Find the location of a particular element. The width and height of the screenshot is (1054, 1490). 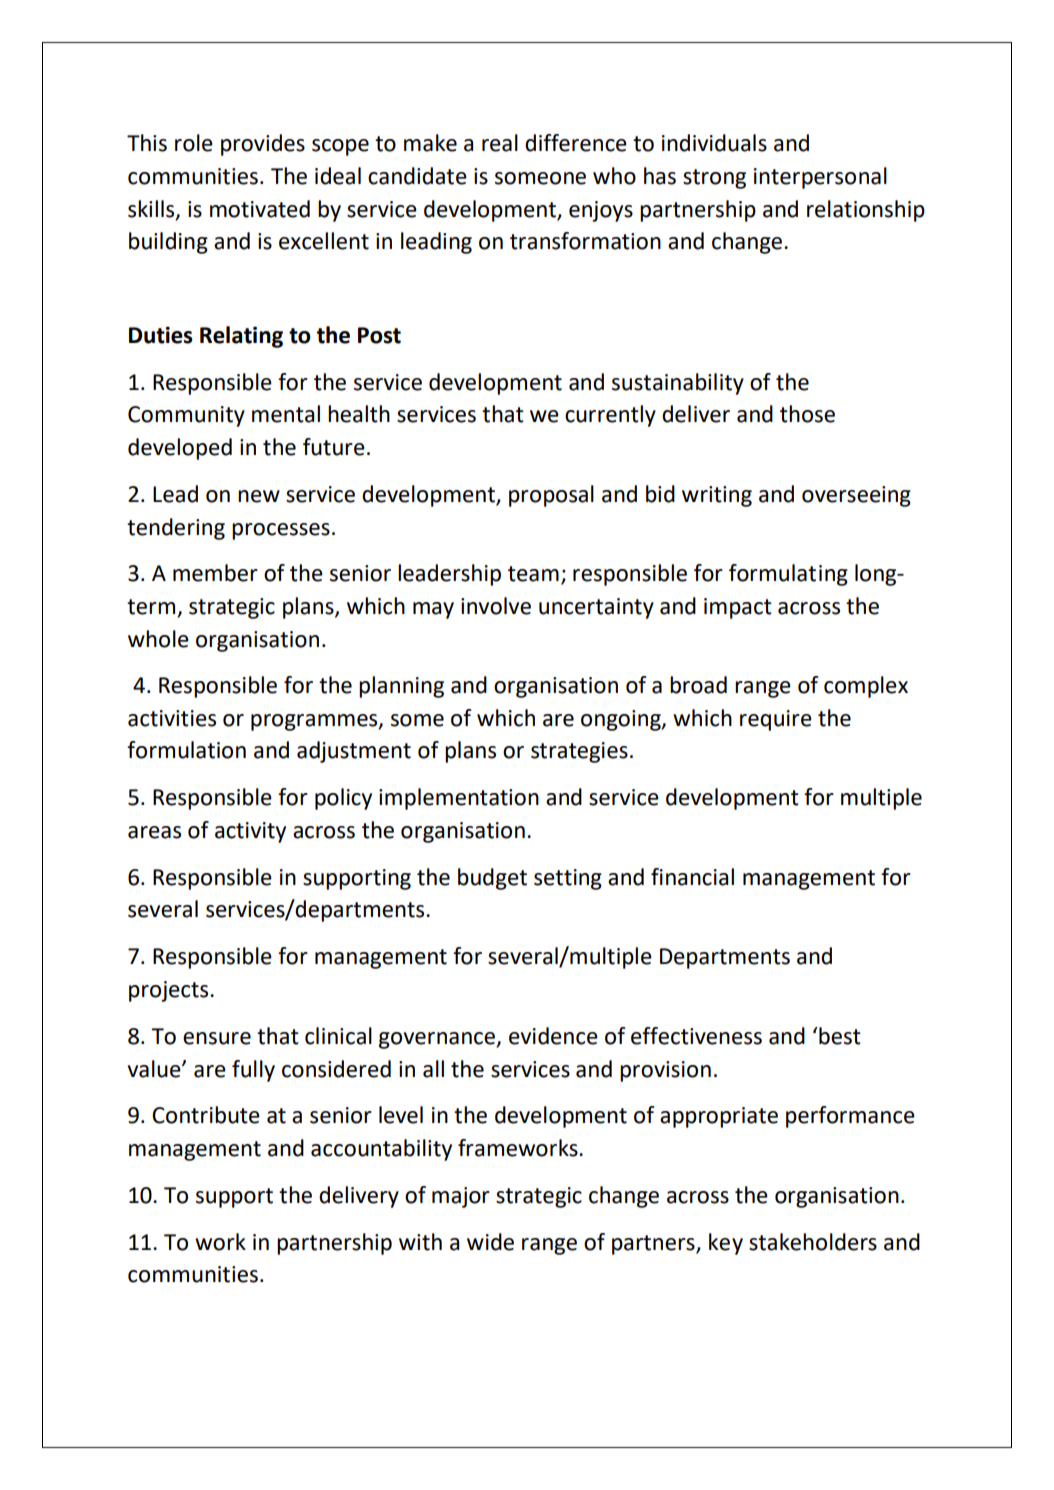

interpersonal is located at coordinates (820, 178).
